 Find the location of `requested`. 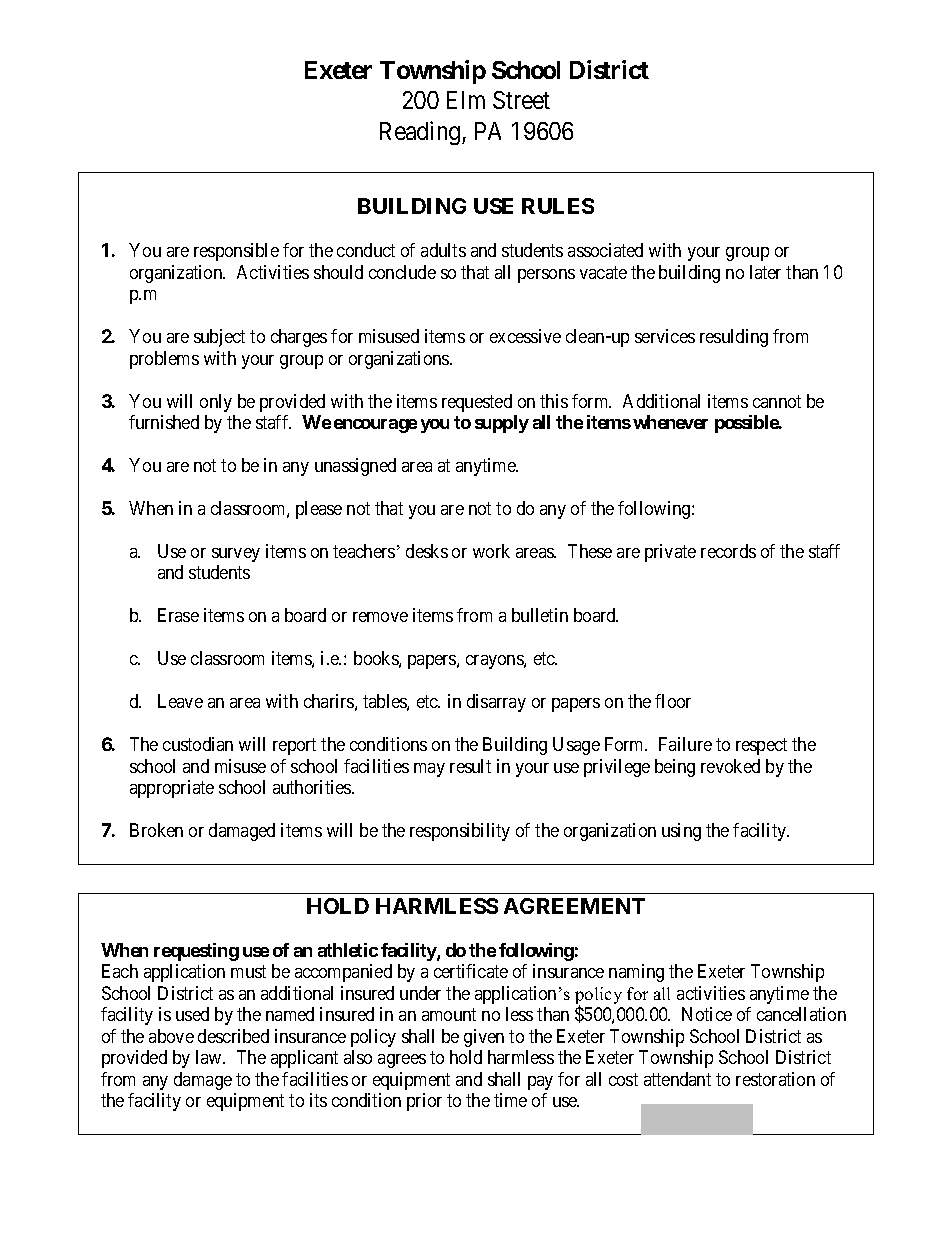

requested is located at coordinates (477, 403).
